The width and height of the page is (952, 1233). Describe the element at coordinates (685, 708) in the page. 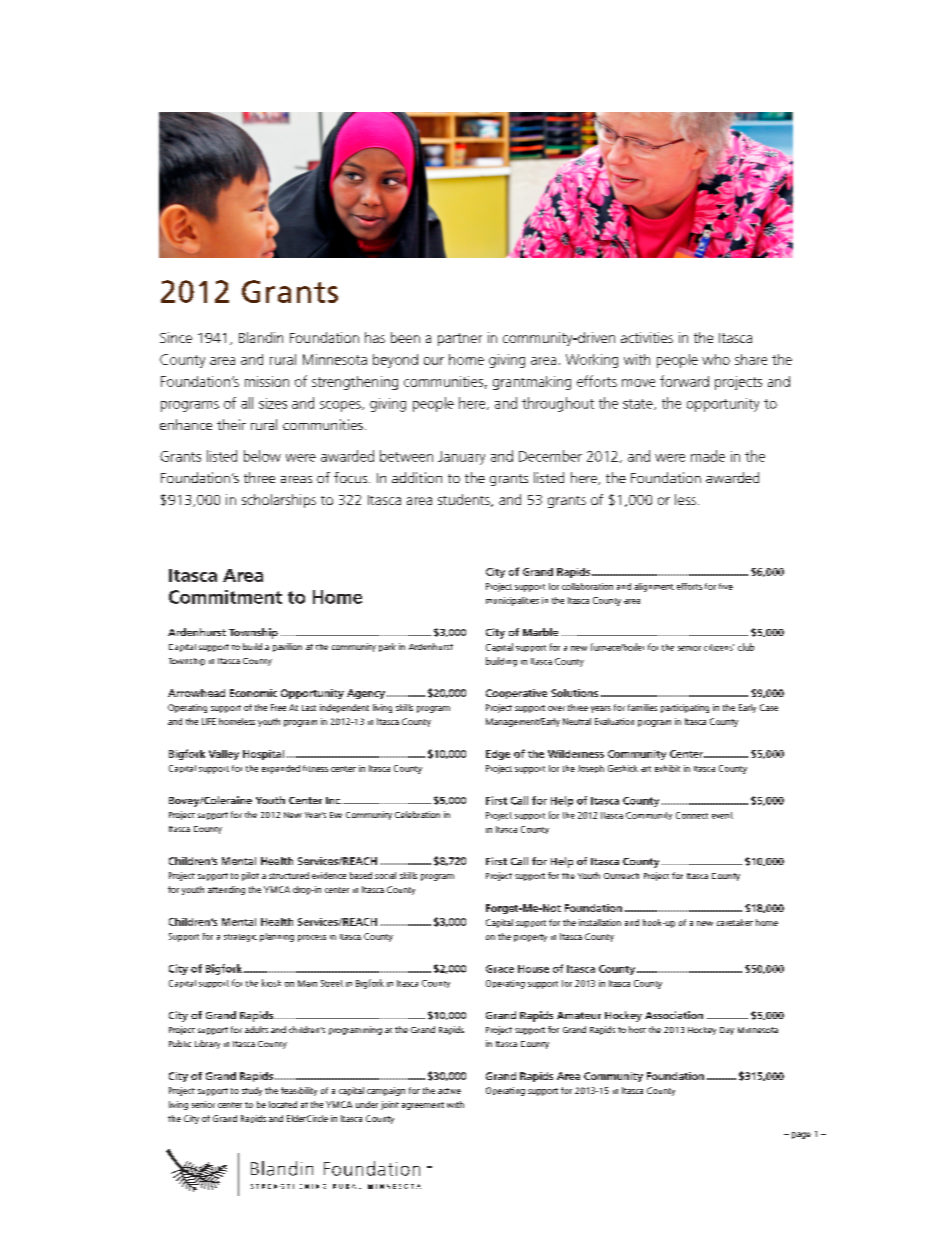

I see `participating` at that location.
